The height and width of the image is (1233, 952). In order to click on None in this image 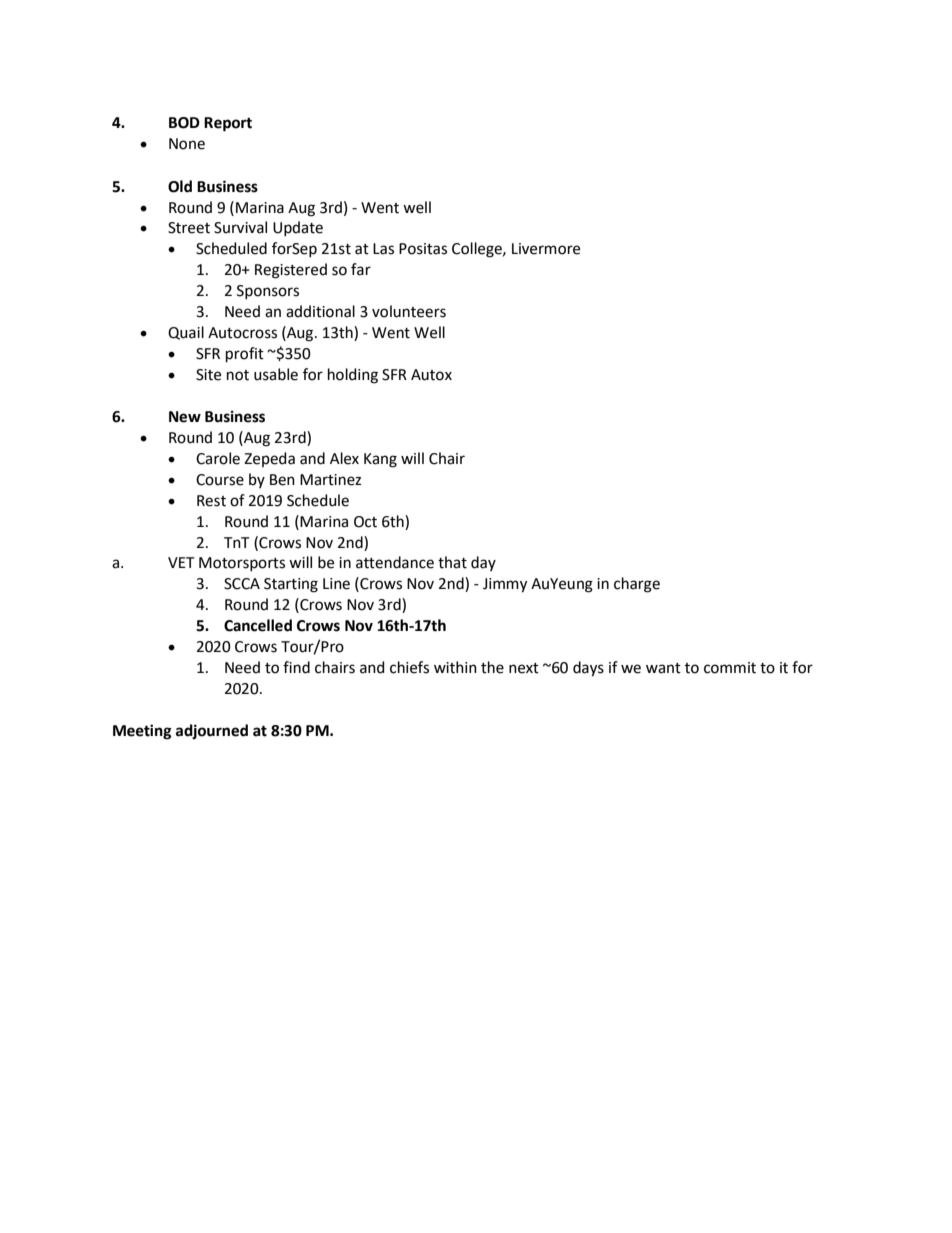, I will do `click(187, 144)`.
